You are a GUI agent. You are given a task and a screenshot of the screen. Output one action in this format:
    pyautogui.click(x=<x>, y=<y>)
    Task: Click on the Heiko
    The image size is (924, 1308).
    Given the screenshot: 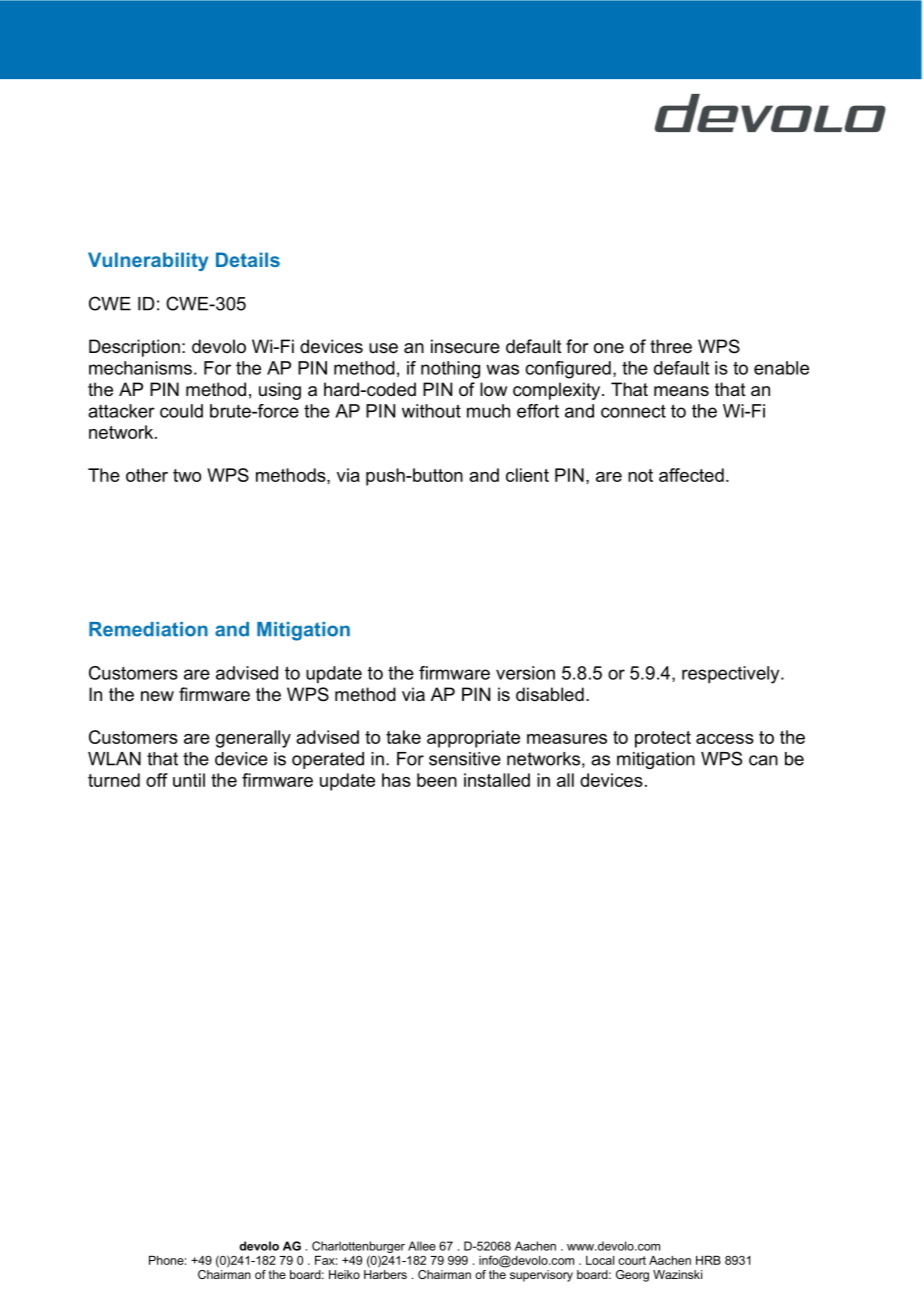 What is the action you would take?
    pyautogui.click(x=344, y=1274)
